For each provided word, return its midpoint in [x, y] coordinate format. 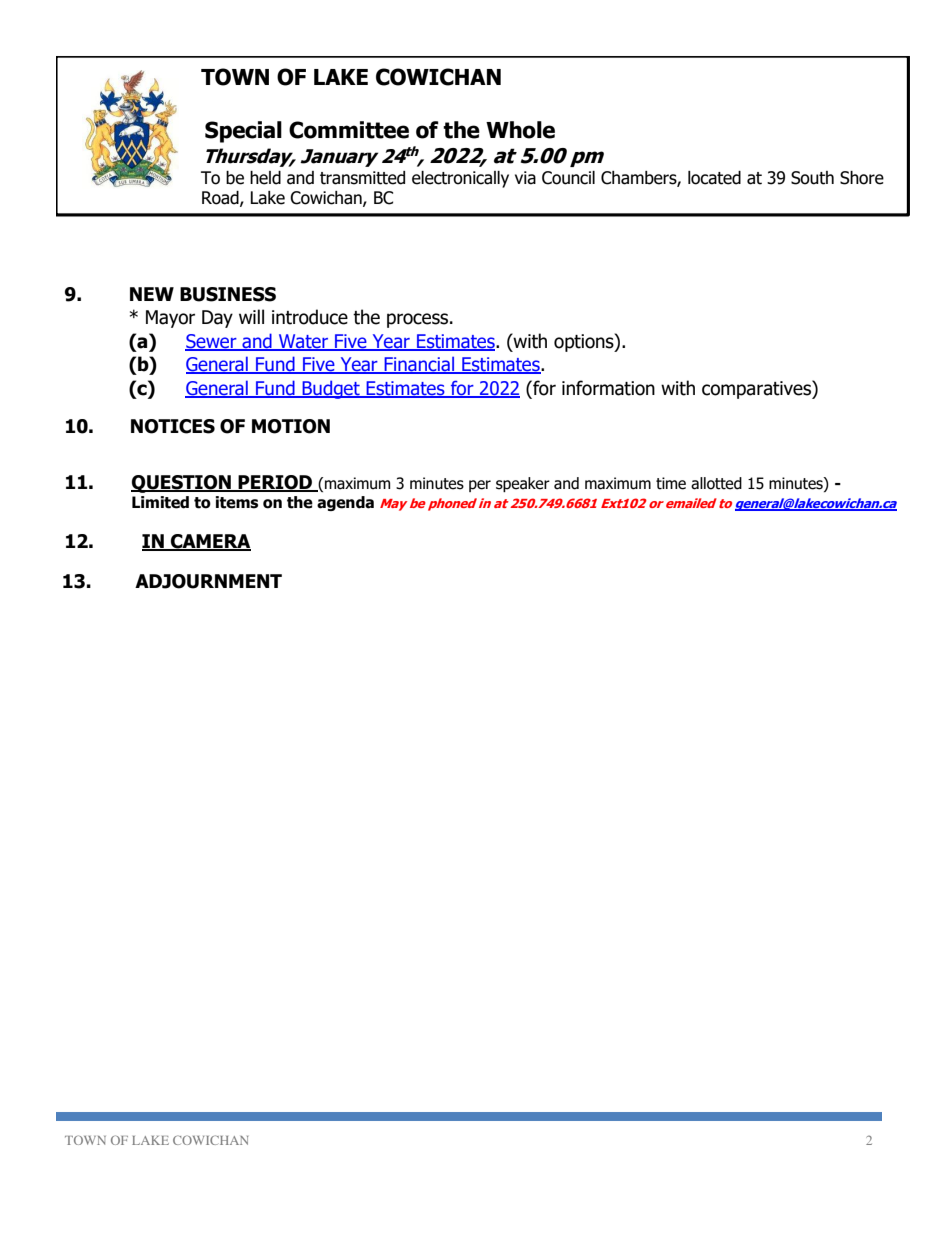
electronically [460, 179]
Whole [520, 130]
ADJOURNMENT [208, 581]
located [714, 178]
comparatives [757, 389]
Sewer [212, 342]
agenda [345, 503]
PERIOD [275, 483]
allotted [716, 483]
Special [243, 132]
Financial [419, 365]
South [812, 178]
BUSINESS [228, 294]
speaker [523, 484]
